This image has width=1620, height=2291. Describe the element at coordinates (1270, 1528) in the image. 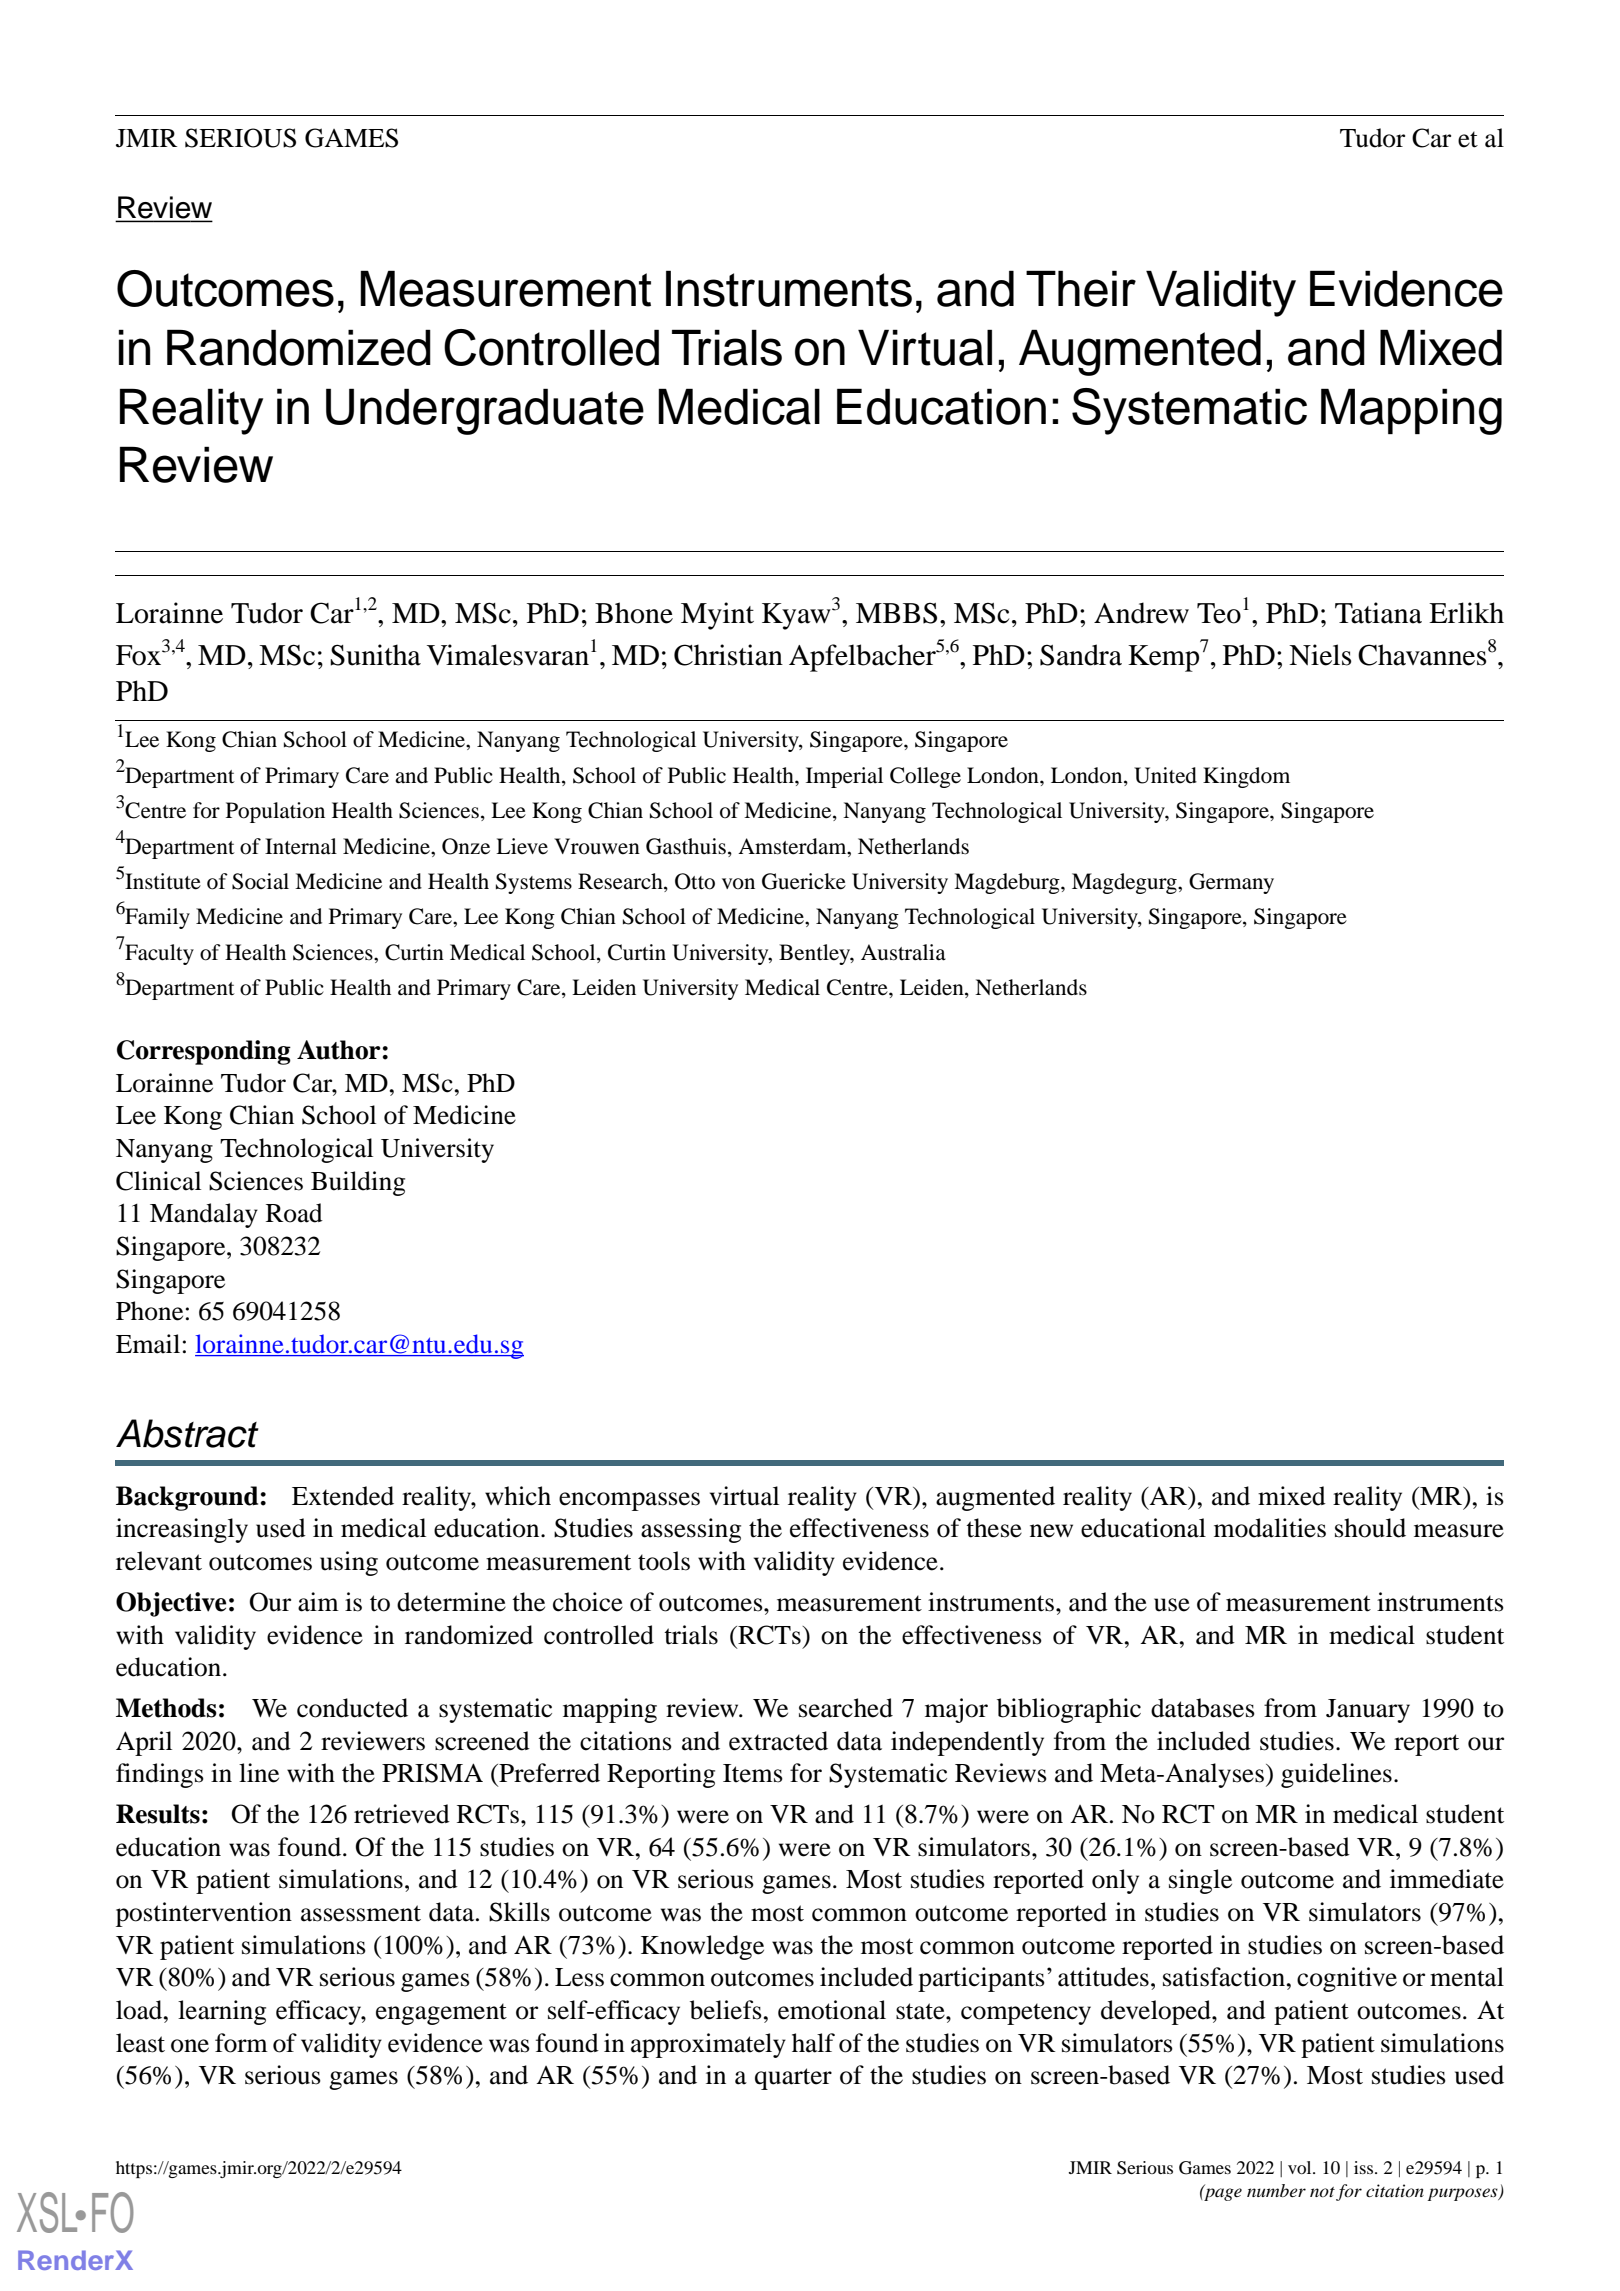

I see `modalities` at that location.
